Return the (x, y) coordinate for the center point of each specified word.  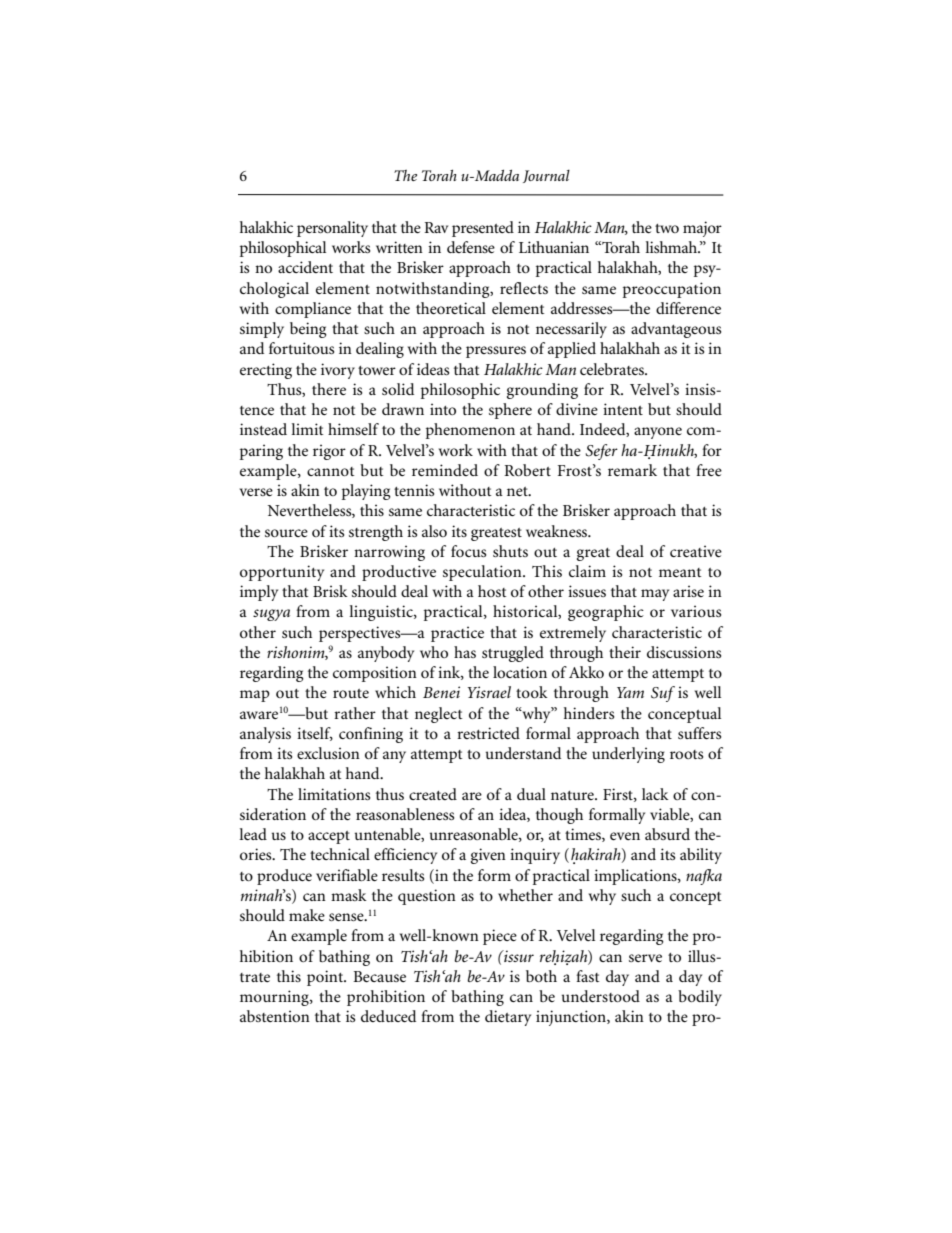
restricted (488, 733)
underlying (628, 755)
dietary (508, 1018)
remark (632, 470)
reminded (445, 470)
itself (315, 734)
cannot (331, 471)
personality (332, 229)
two (667, 228)
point (326, 978)
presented (483, 229)
